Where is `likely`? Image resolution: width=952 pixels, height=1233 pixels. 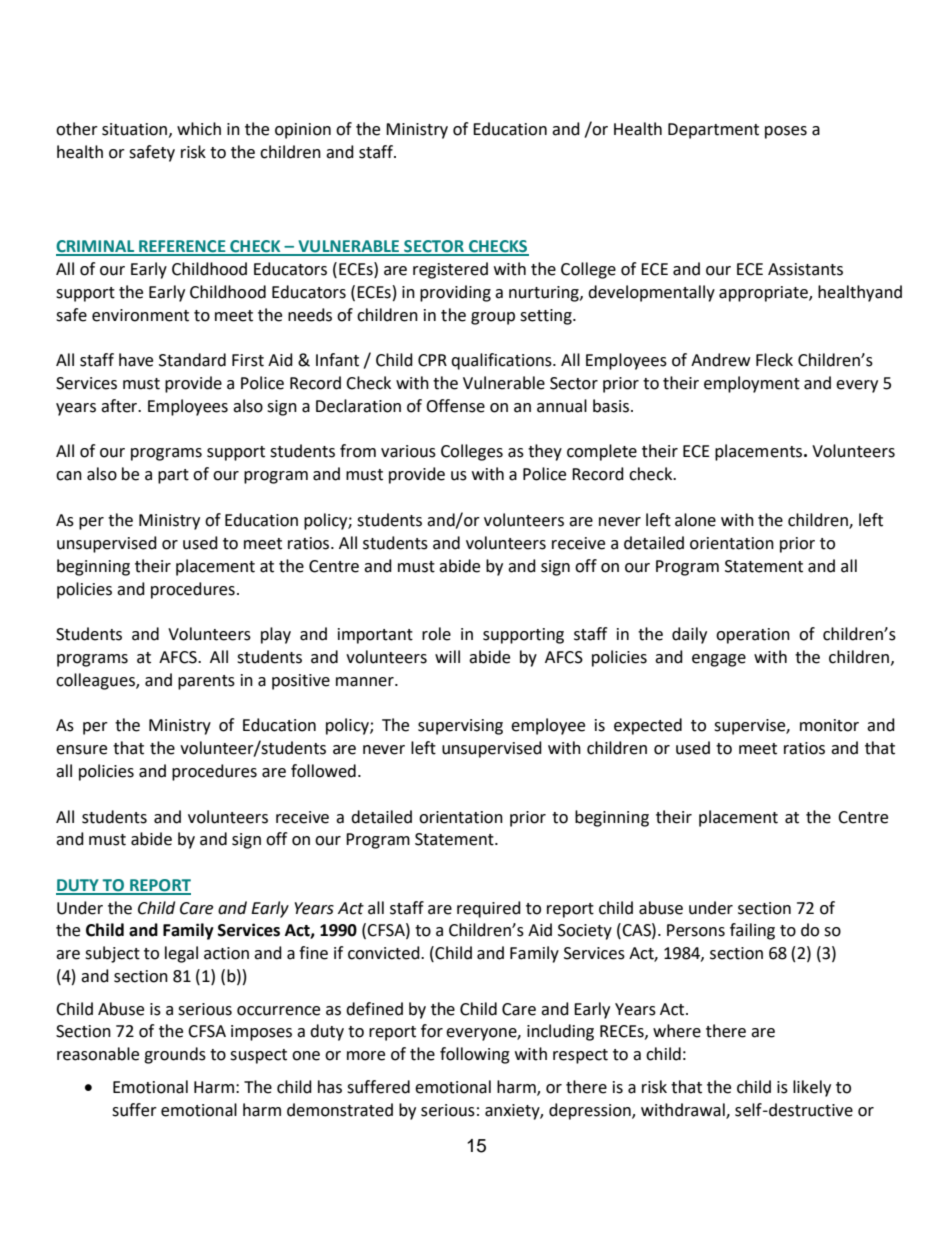
likely is located at coordinates (812, 1088).
